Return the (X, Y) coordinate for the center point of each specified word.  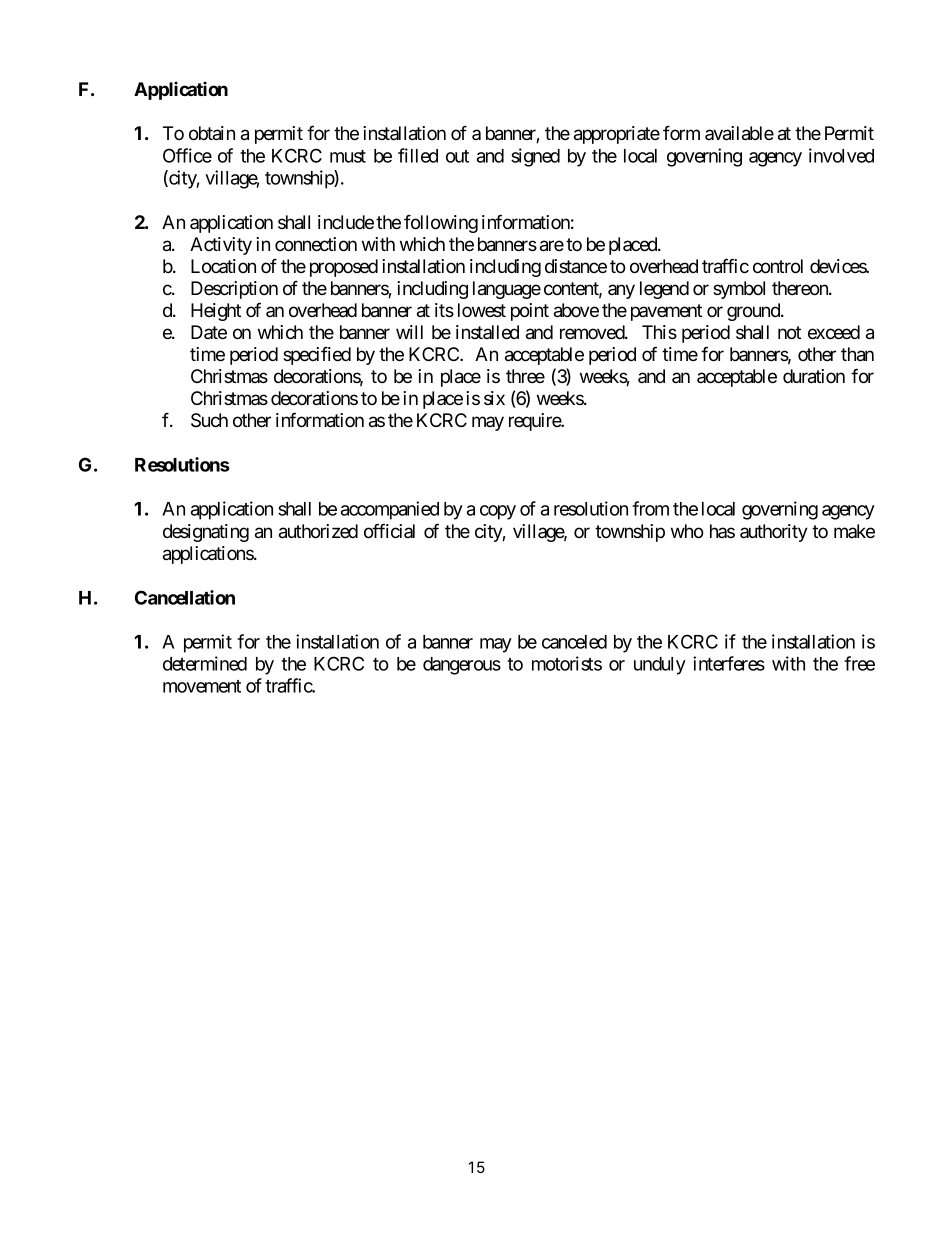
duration (814, 376)
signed (535, 157)
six (494, 398)
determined (205, 663)
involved (841, 155)
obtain (212, 133)
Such (209, 420)
